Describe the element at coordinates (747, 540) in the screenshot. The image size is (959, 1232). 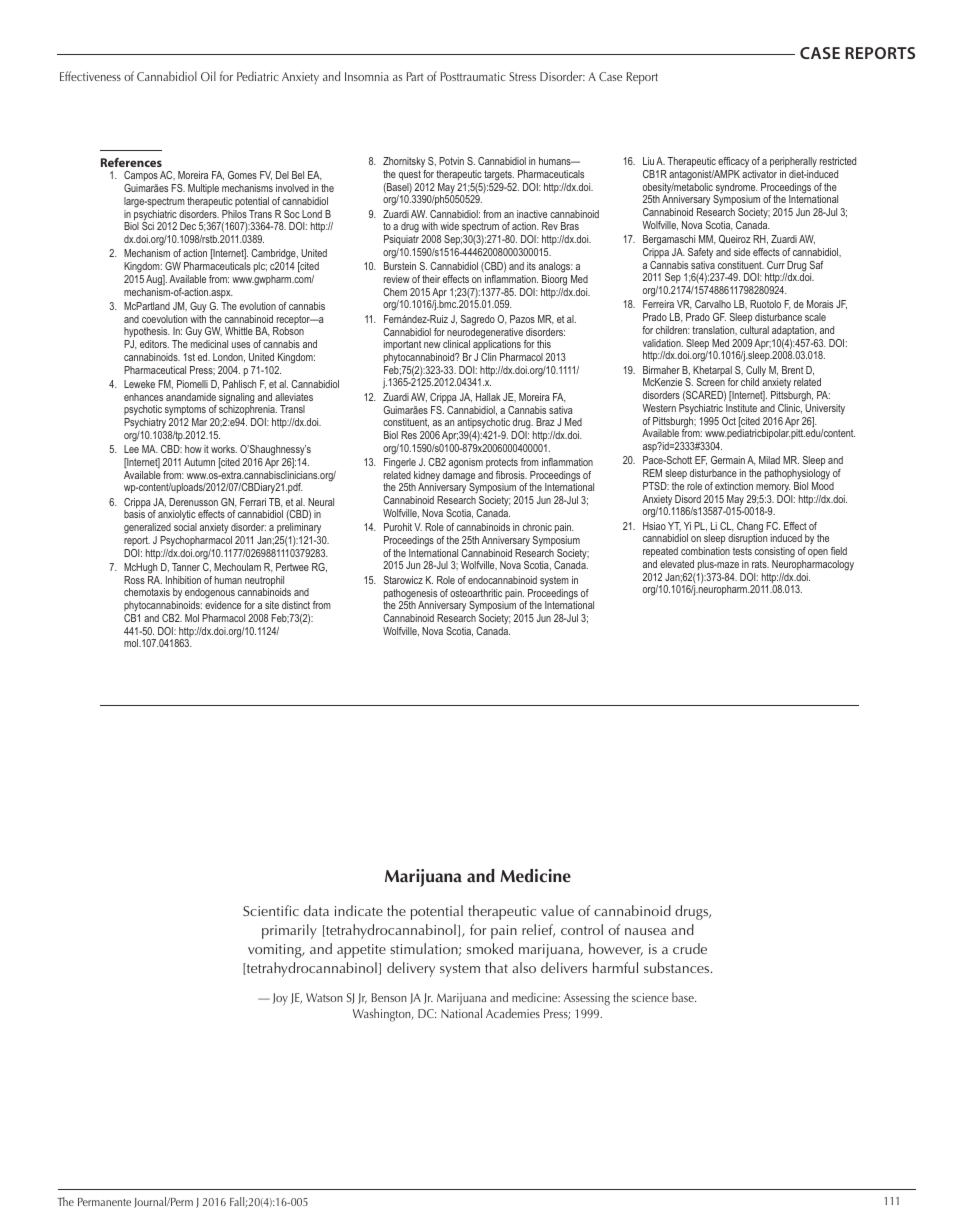
I see `disruption` at that location.
